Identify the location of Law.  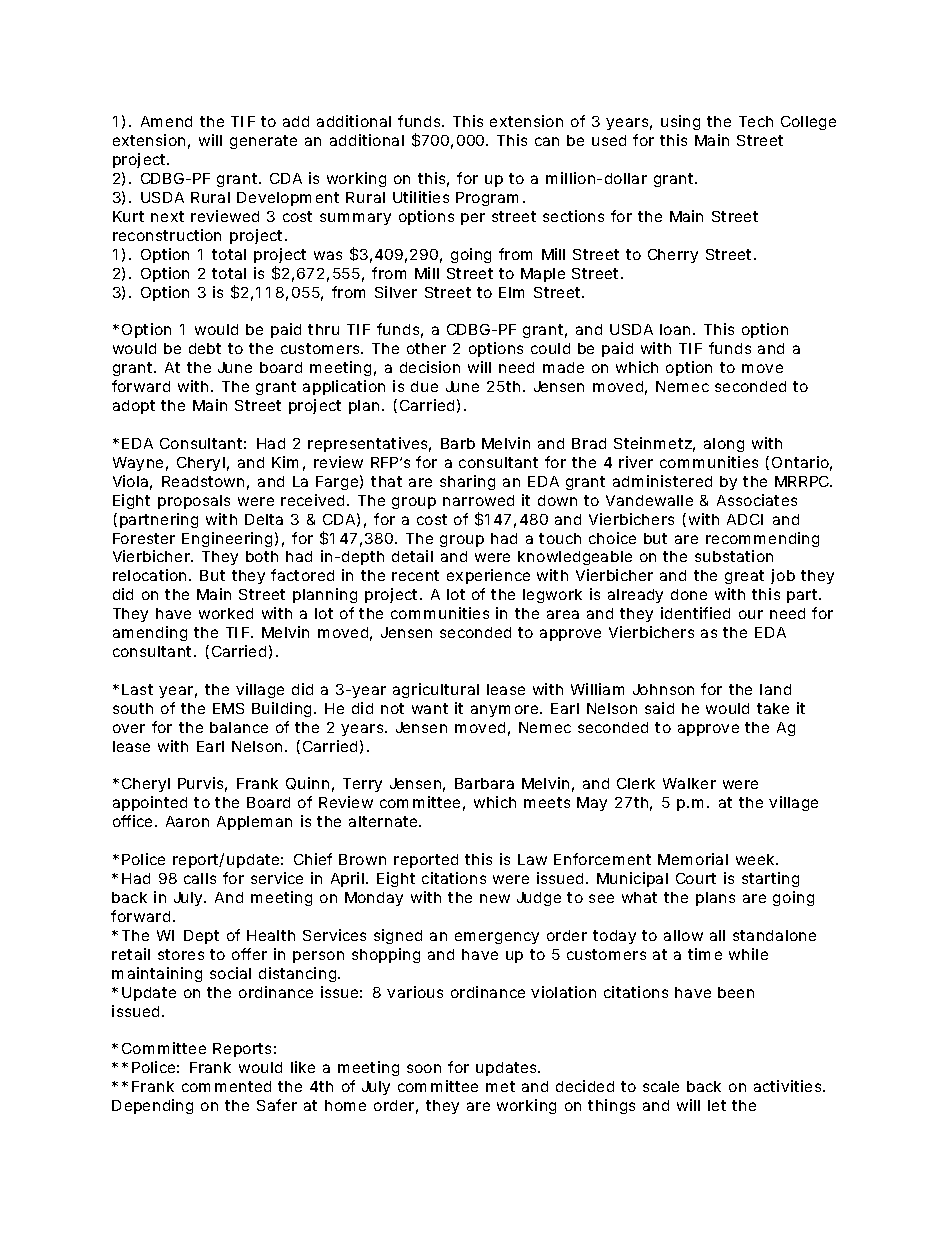
(532, 859).
